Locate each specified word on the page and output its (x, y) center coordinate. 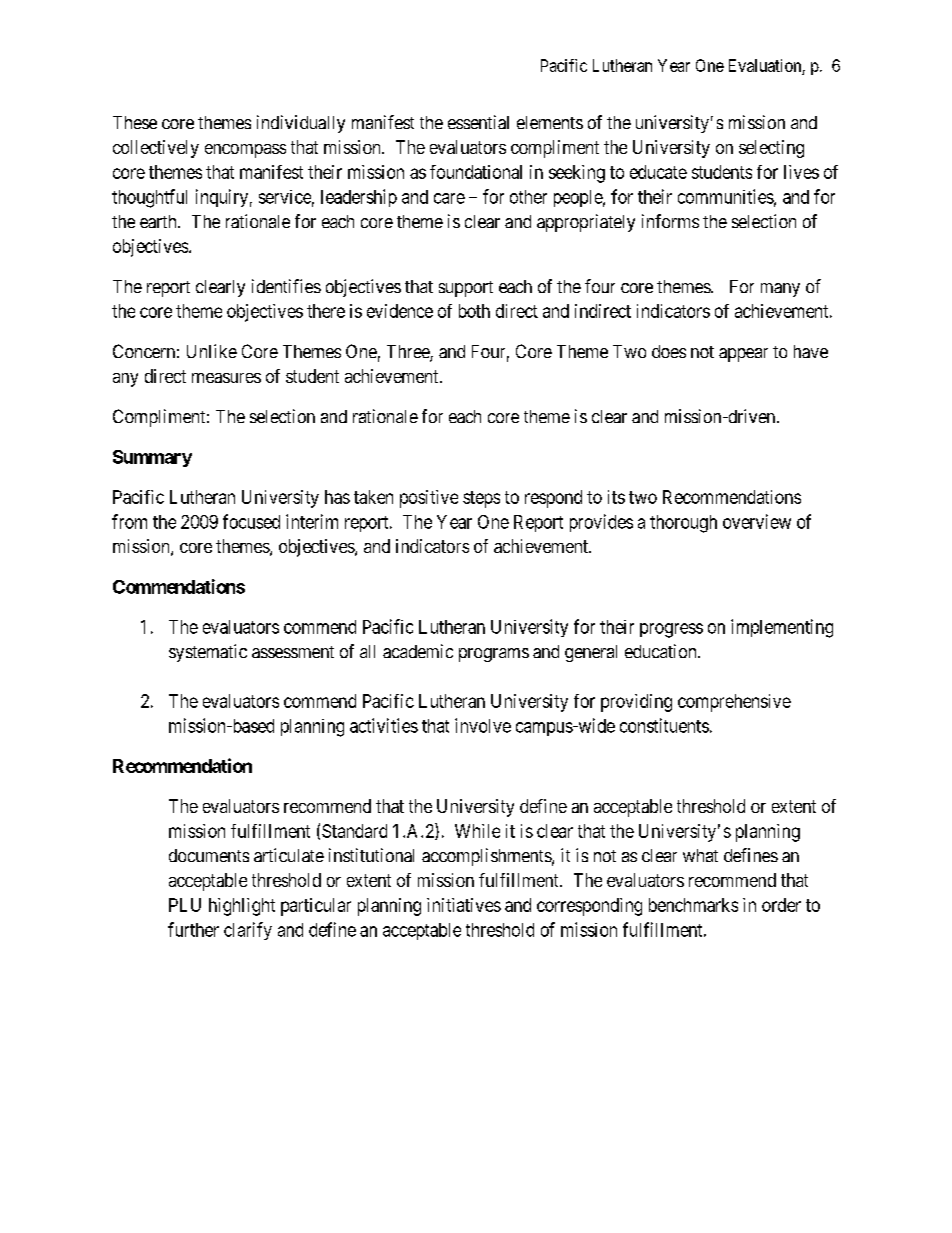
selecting (771, 149)
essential (478, 122)
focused (251, 521)
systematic (208, 653)
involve (483, 725)
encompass (245, 151)
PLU (185, 905)
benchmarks (693, 905)
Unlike (212, 351)
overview (757, 521)
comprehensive (734, 703)
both (474, 311)
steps (481, 499)
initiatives (464, 905)
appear (743, 355)
